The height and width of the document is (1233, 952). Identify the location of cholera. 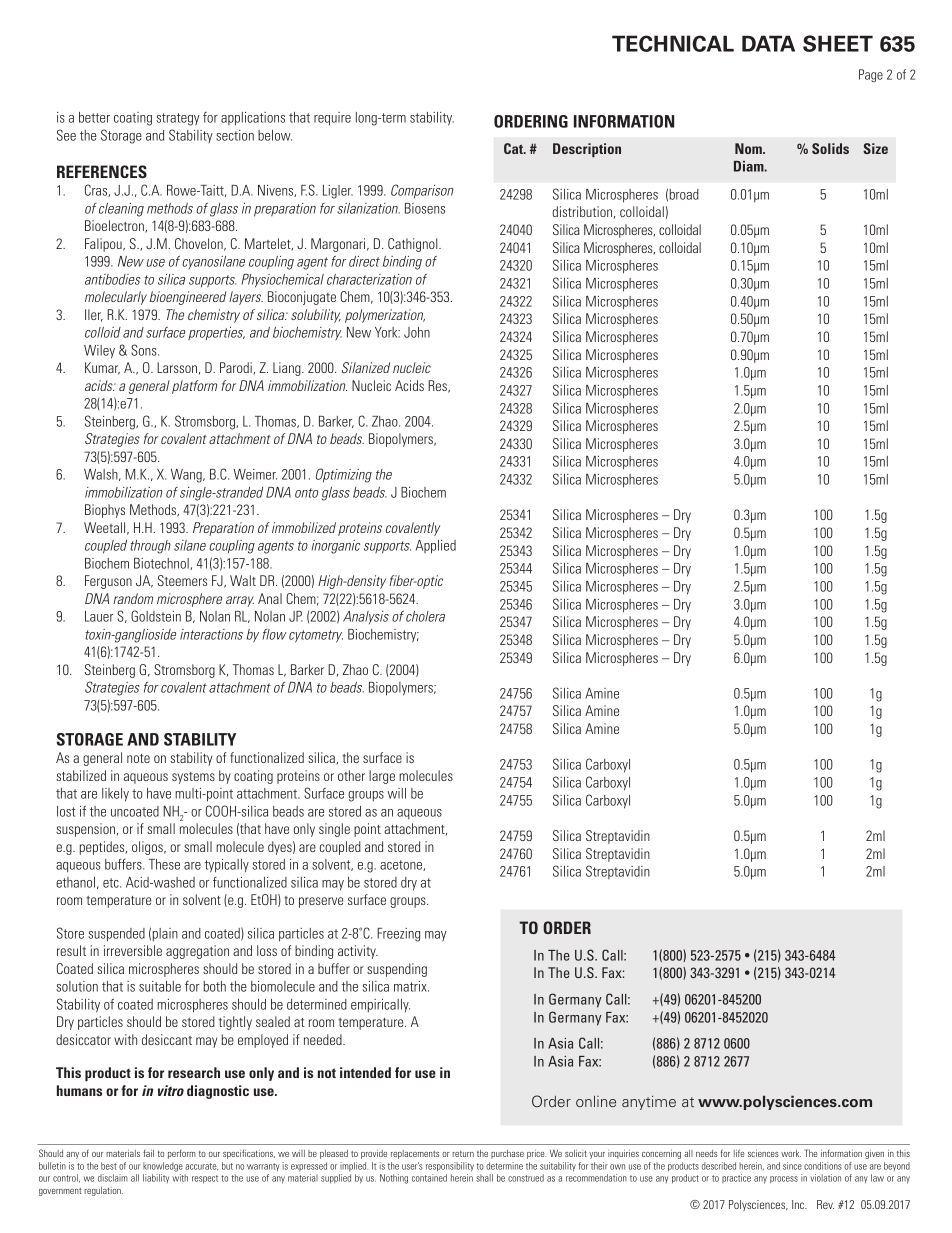
(425, 616).
